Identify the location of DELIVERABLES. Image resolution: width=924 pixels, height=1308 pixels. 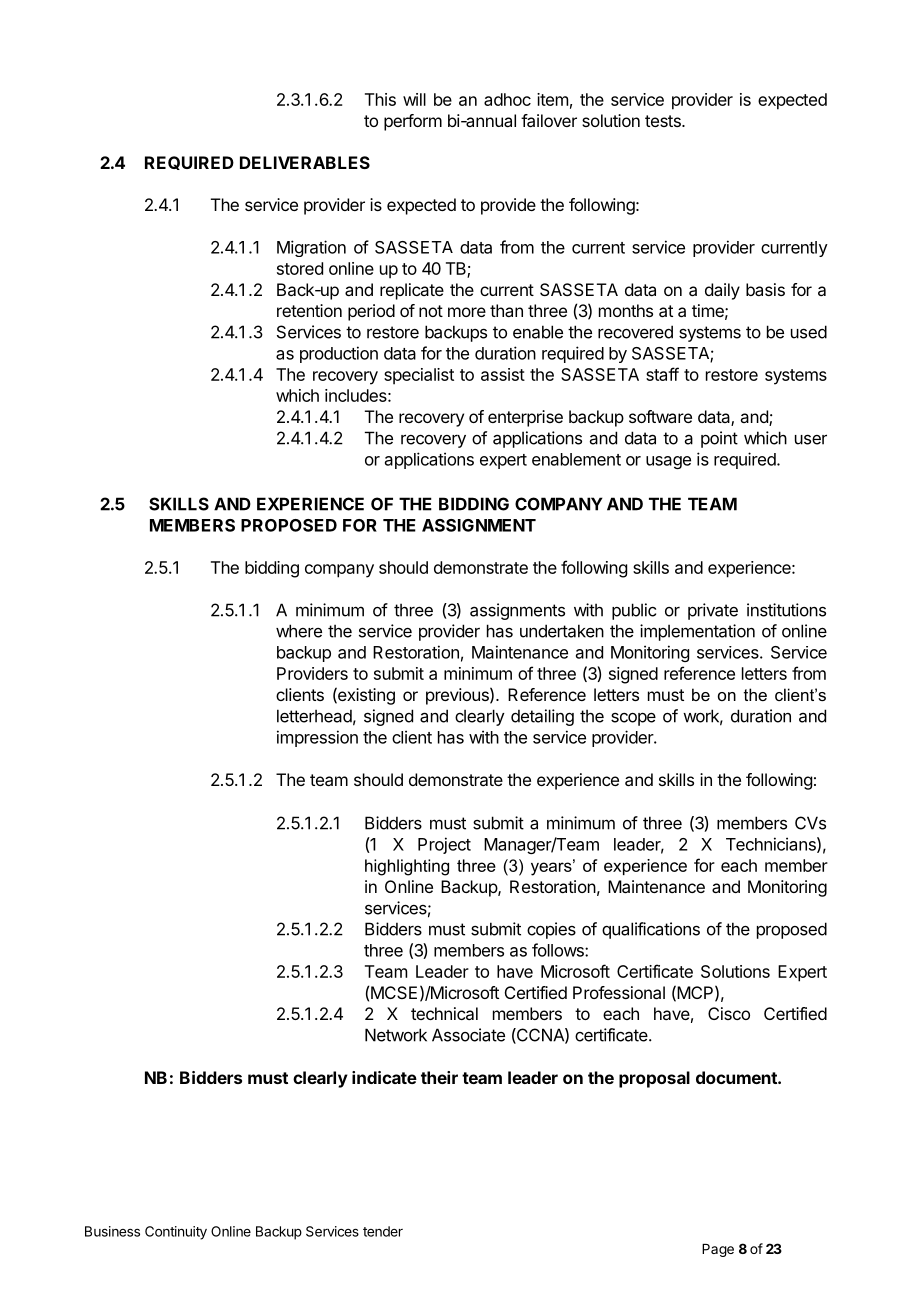
(305, 162).
